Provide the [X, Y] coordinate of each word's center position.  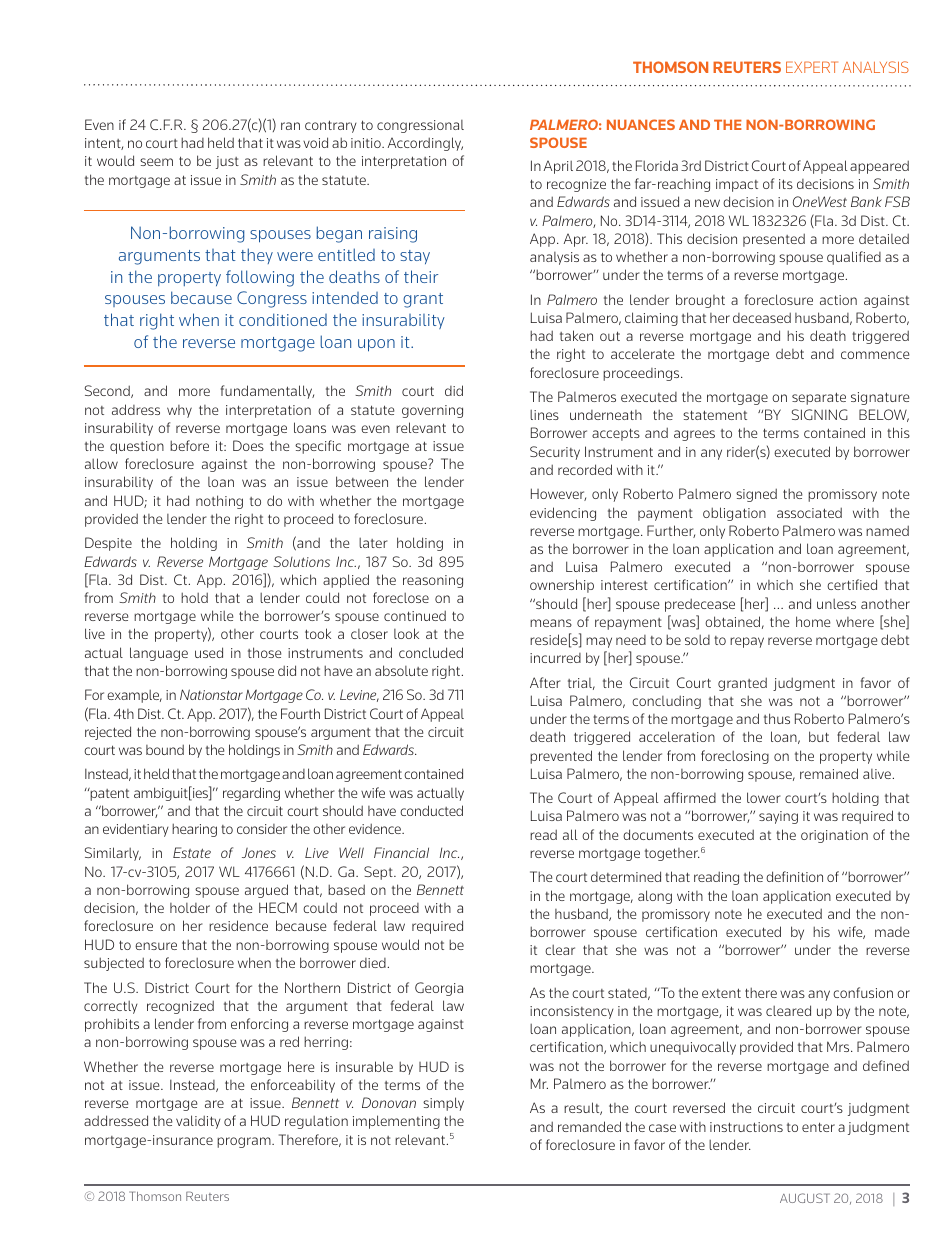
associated [809, 512]
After [545, 682]
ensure [156, 946]
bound [165, 749]
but [819, 736]
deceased [762, 317]
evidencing [563, 514]
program [245, 1142]
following [260, 278]
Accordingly [425, 144]
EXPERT [812, 67]
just [227, 162]
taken [576, 335]
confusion [863, 992]
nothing [219, 502]
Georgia [439, 989]
